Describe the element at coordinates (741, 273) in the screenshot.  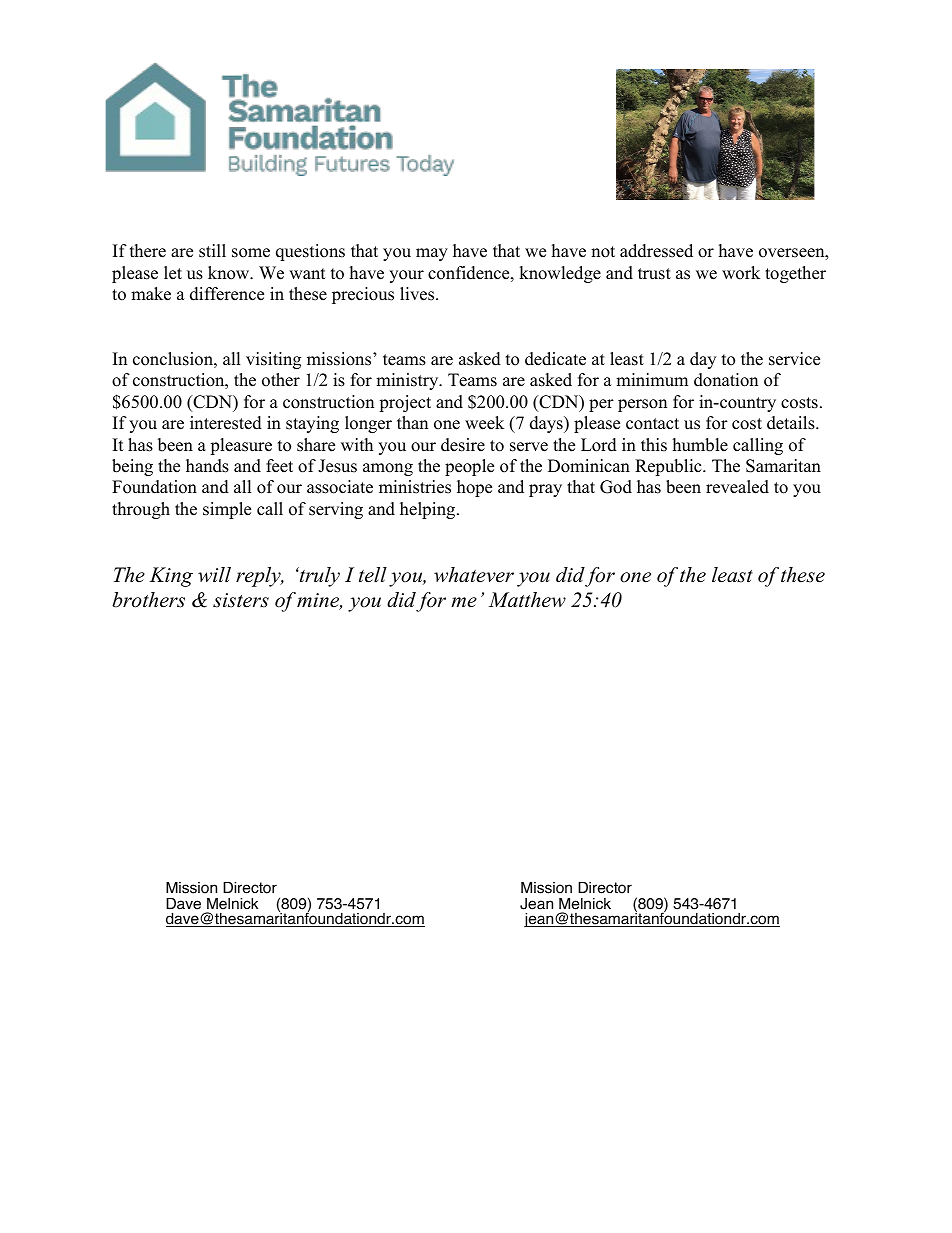
I see `work` at that location.
